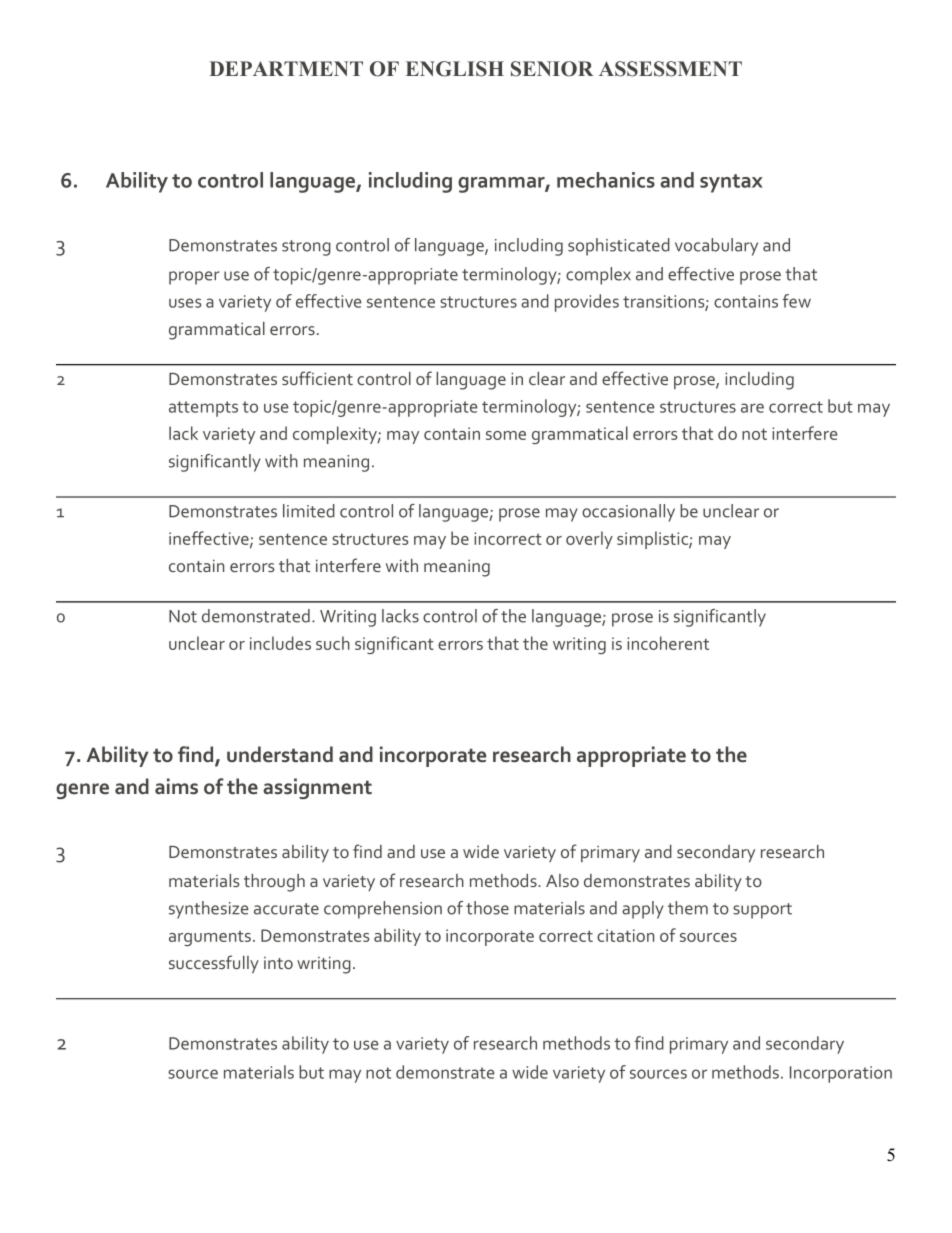 The height and width of the page is (1233, 952). I want to click on incoherent, so click(668, 643).
